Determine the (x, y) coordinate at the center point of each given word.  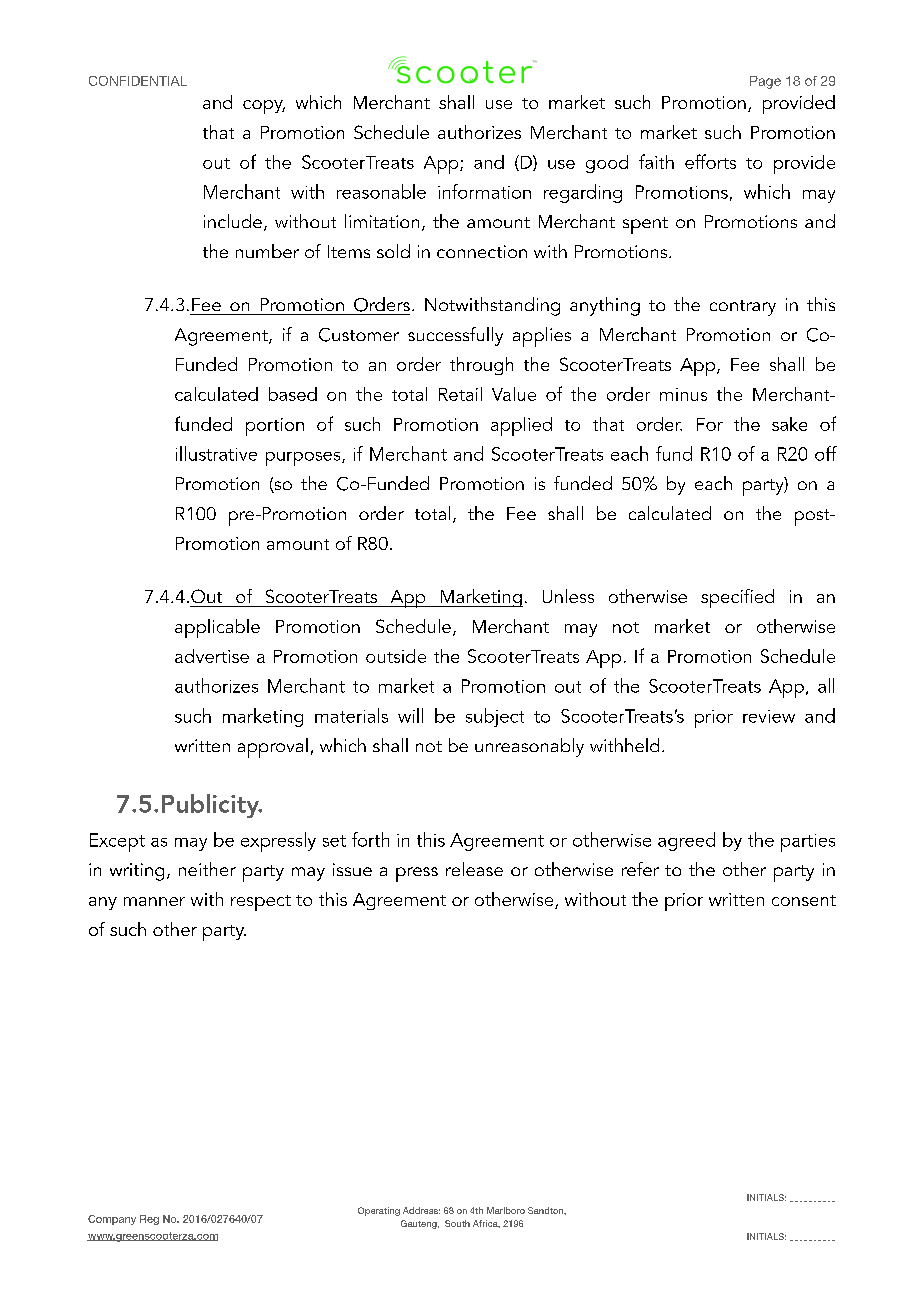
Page (765, 82)
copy (264, 107)
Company (112, 1220)
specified (737, 598)
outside (396, 656)
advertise (212, 656)
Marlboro (506, 1210)
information (484, 191)
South (457, 1223)
